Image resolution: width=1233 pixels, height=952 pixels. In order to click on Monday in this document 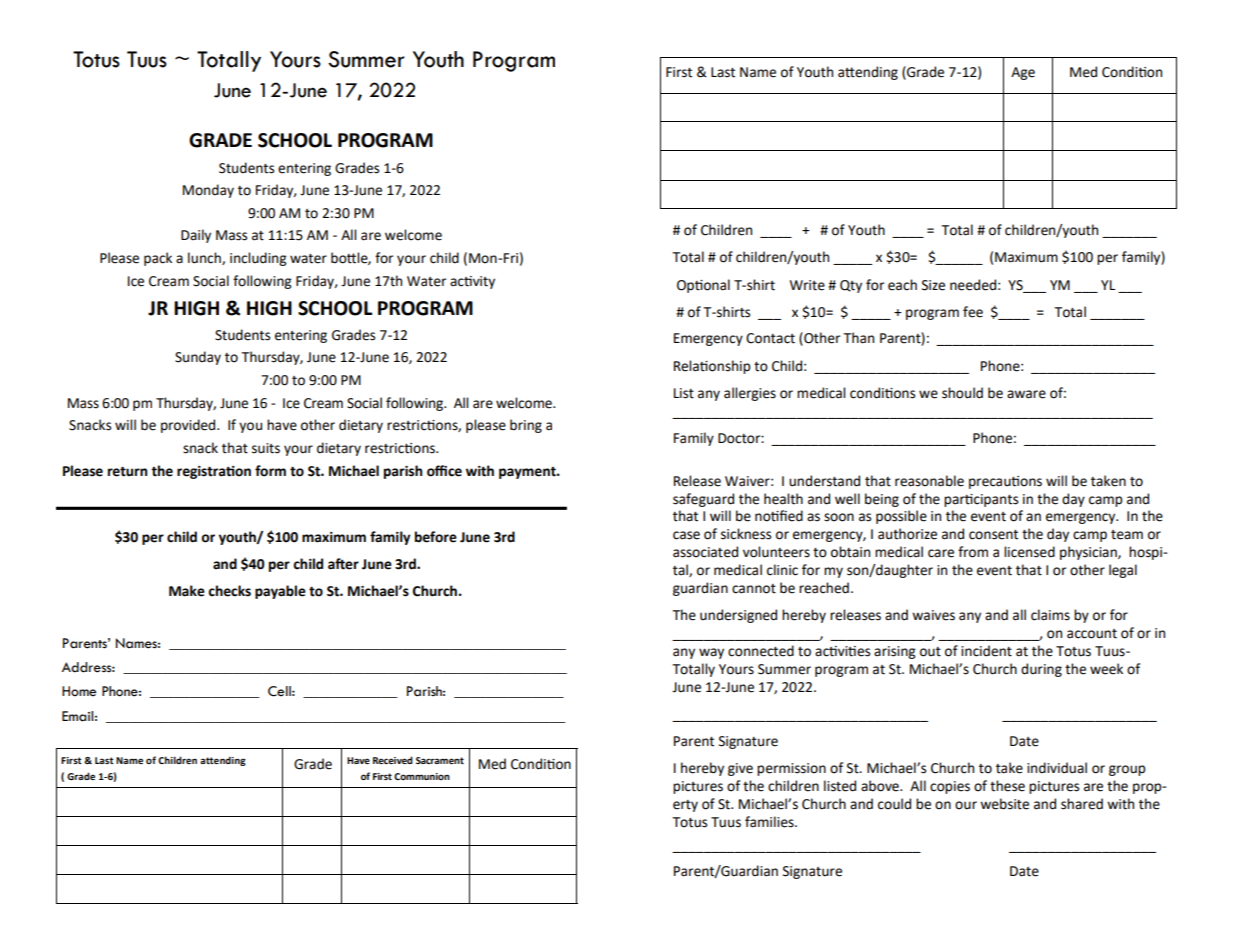, I will do `click(208, 191)`.
